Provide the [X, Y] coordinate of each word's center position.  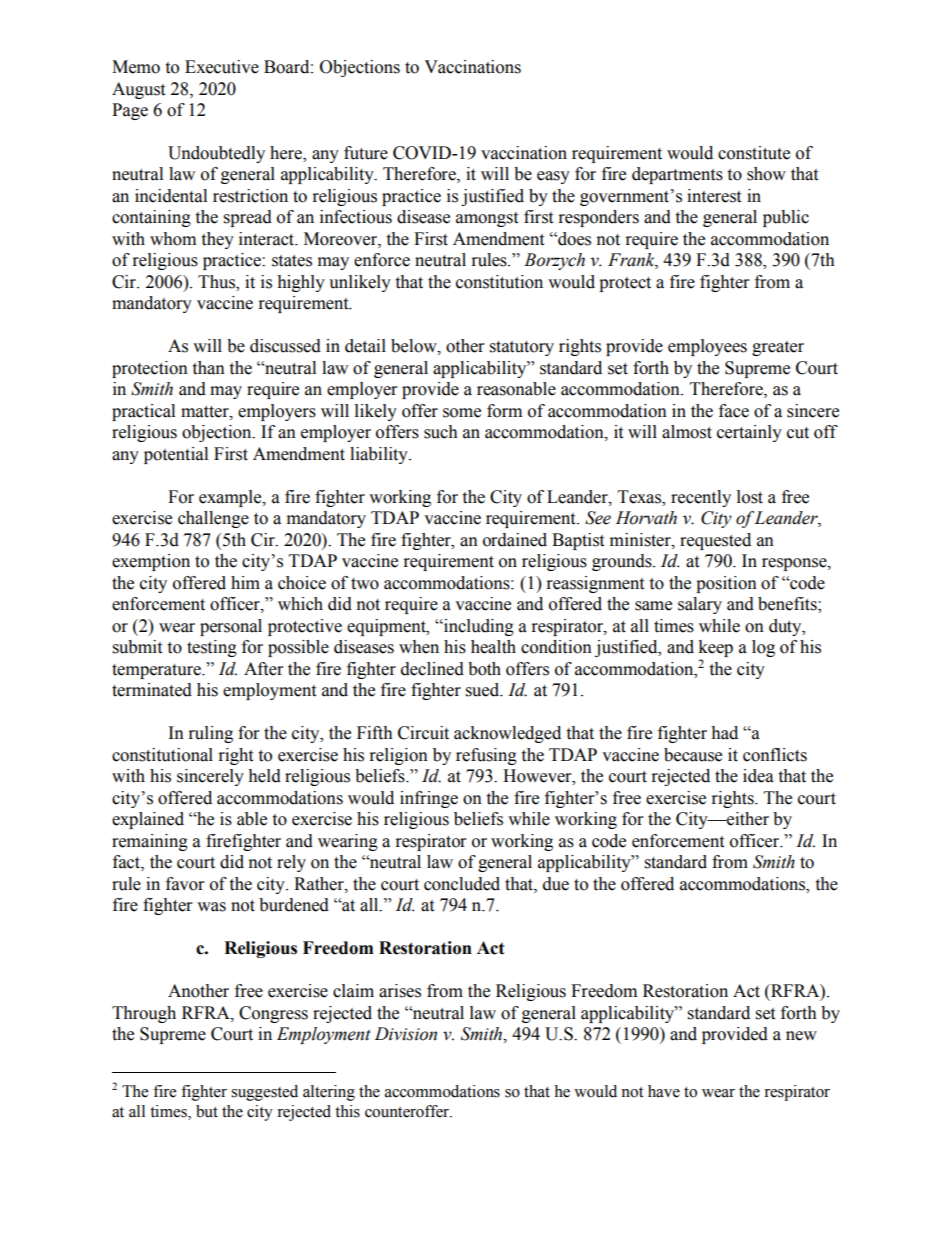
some [462, 413]
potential [176, 455]
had [724, 733]
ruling [211, 734]
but [207, 1111]
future [366, 153]
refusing [486, 756]
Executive [222, 67]
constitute [754, 153]
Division [406, 1034]
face [734, 411]
